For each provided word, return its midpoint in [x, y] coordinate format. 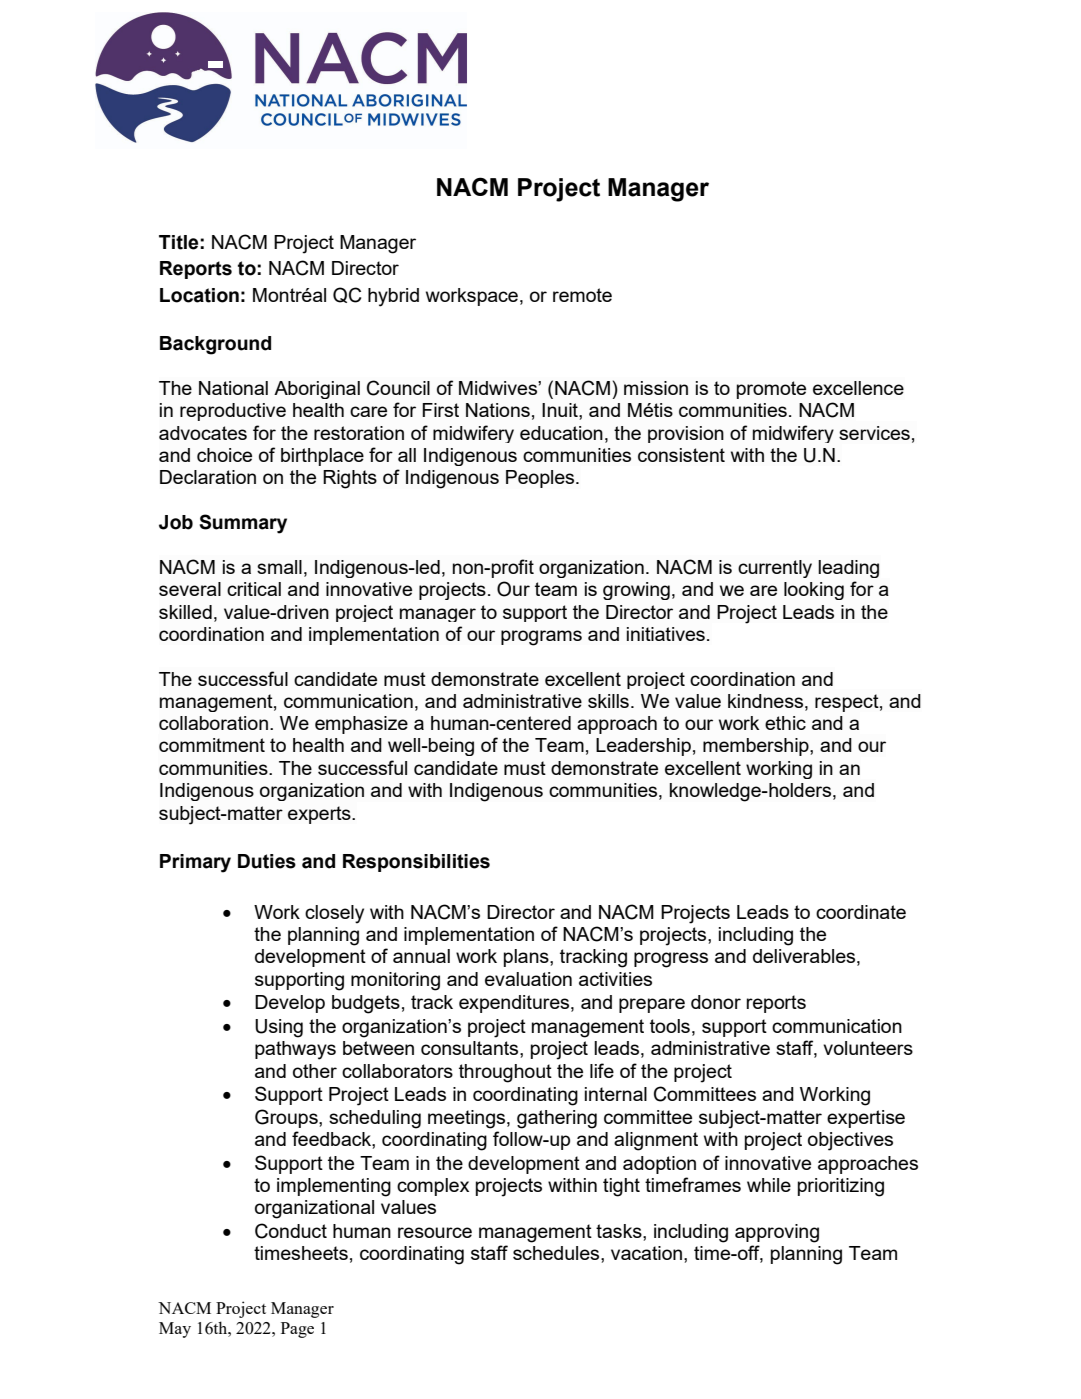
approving [777, 1233]
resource [435, 1232]
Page [297, 1330]
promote [771, 390]
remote [582, 295]
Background [215, 345]
